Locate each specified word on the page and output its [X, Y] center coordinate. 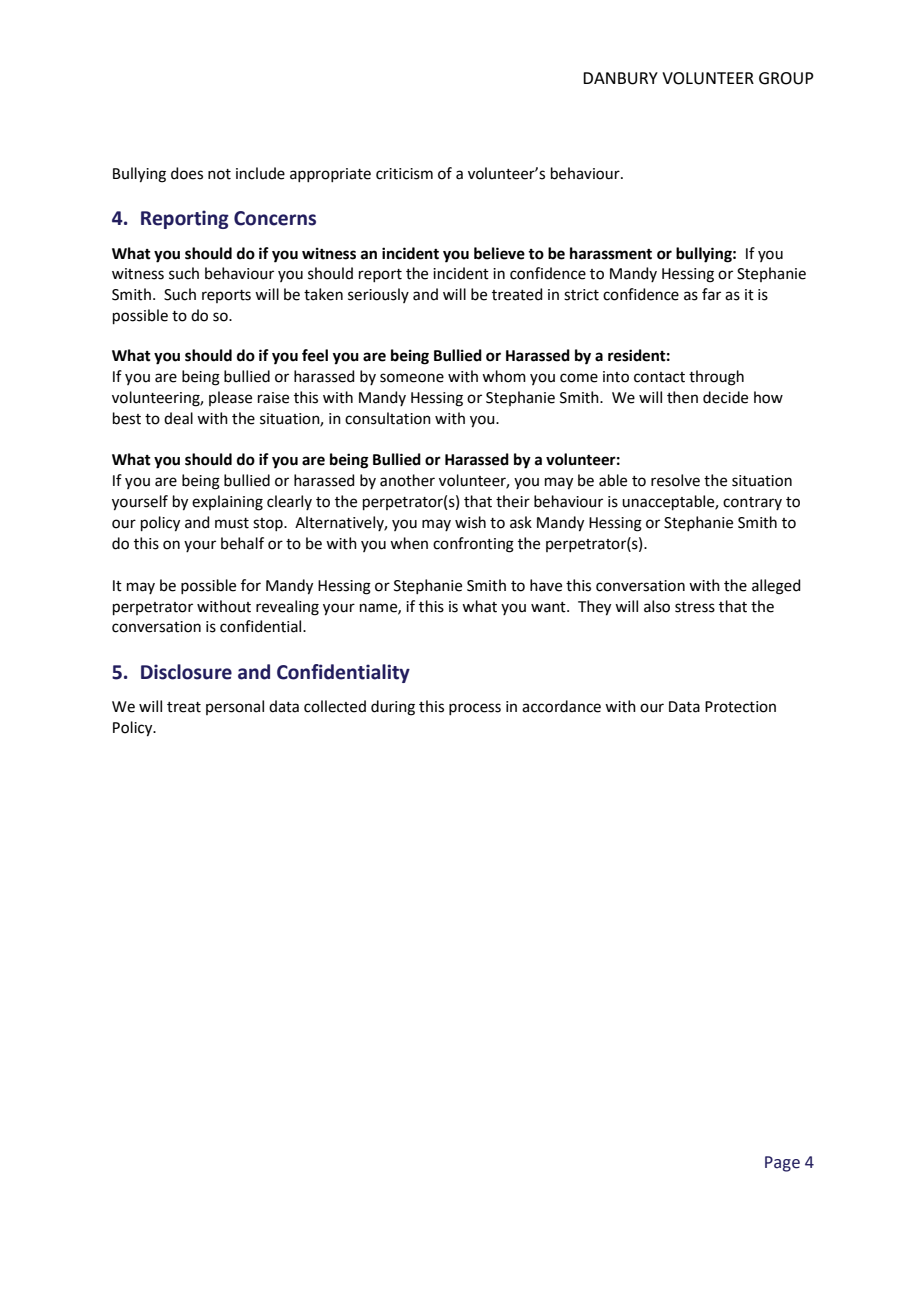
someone [412, 378]
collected [335, 706]
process [475, 709]
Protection [740, 707]
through [716, 378]
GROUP [786, 78]
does [187, 173]
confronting [473, 545]
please [230, 398]
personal [235, 707]
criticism [404, 174]
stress [695, 607]
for [251, 585]
